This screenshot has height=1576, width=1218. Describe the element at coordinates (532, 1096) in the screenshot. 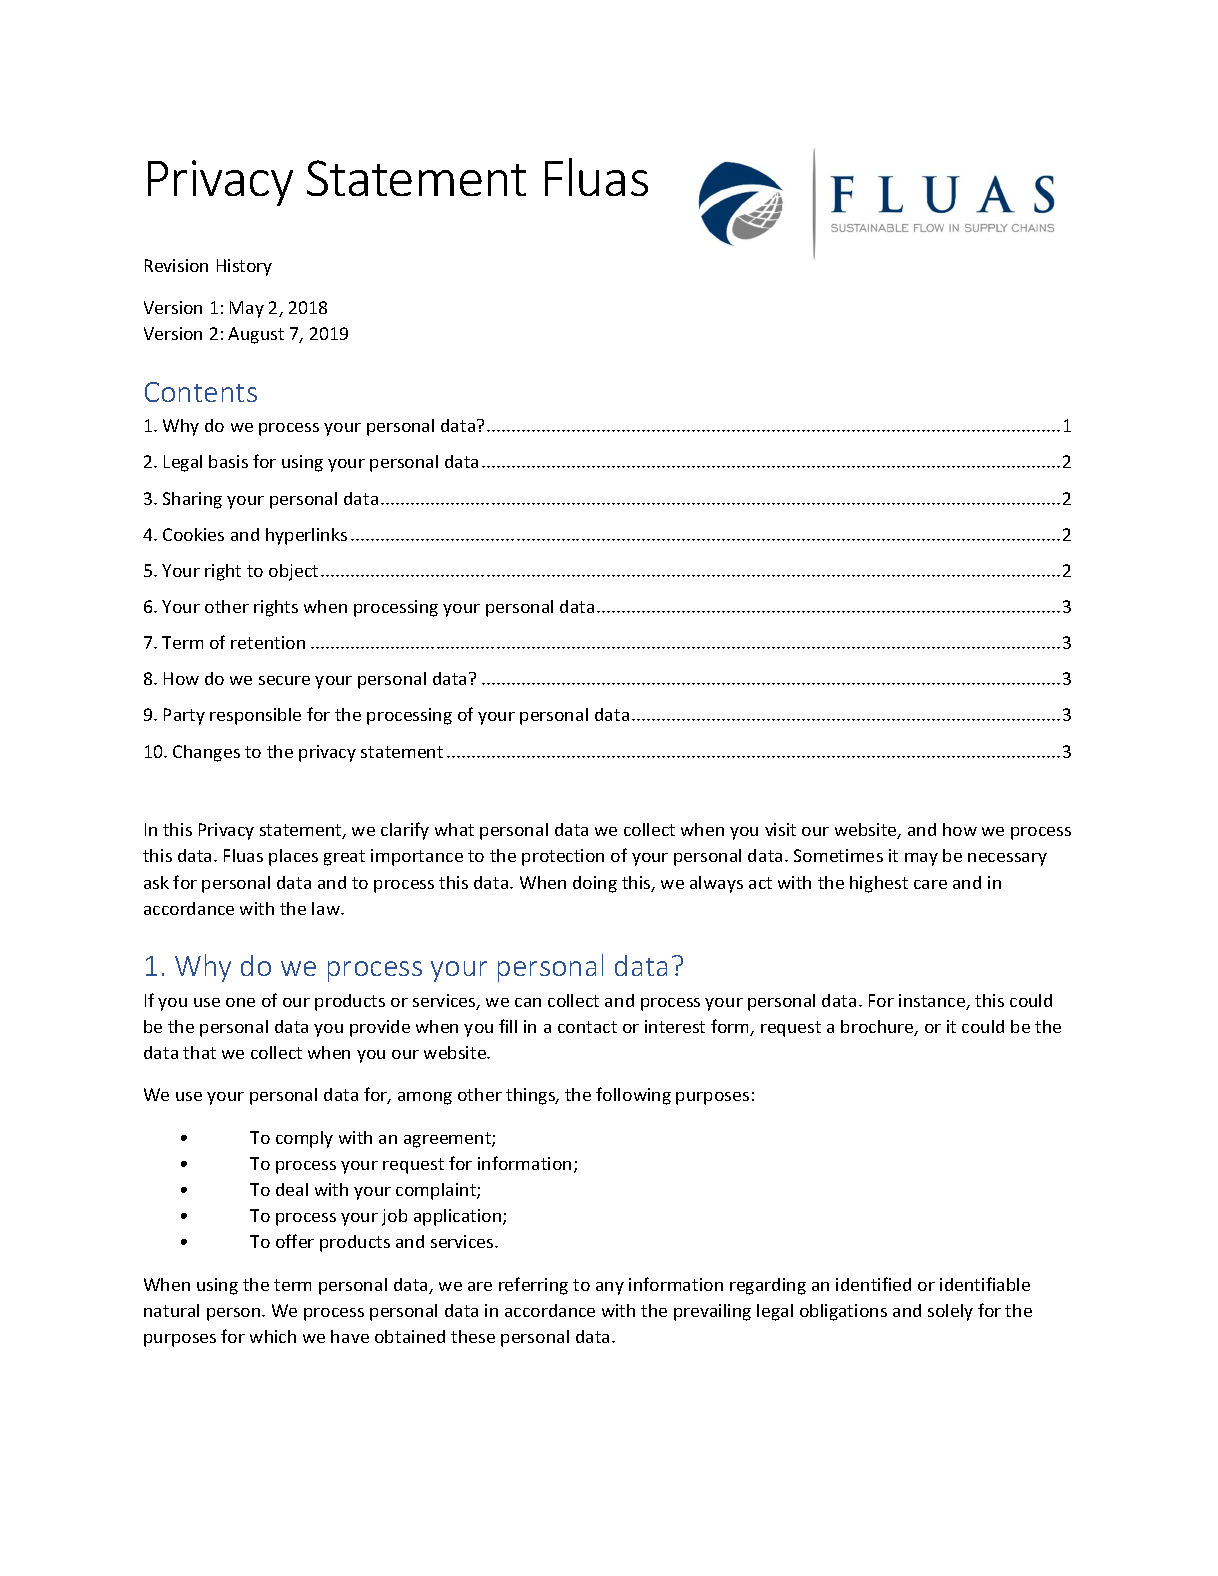

I see `things` at that location.
